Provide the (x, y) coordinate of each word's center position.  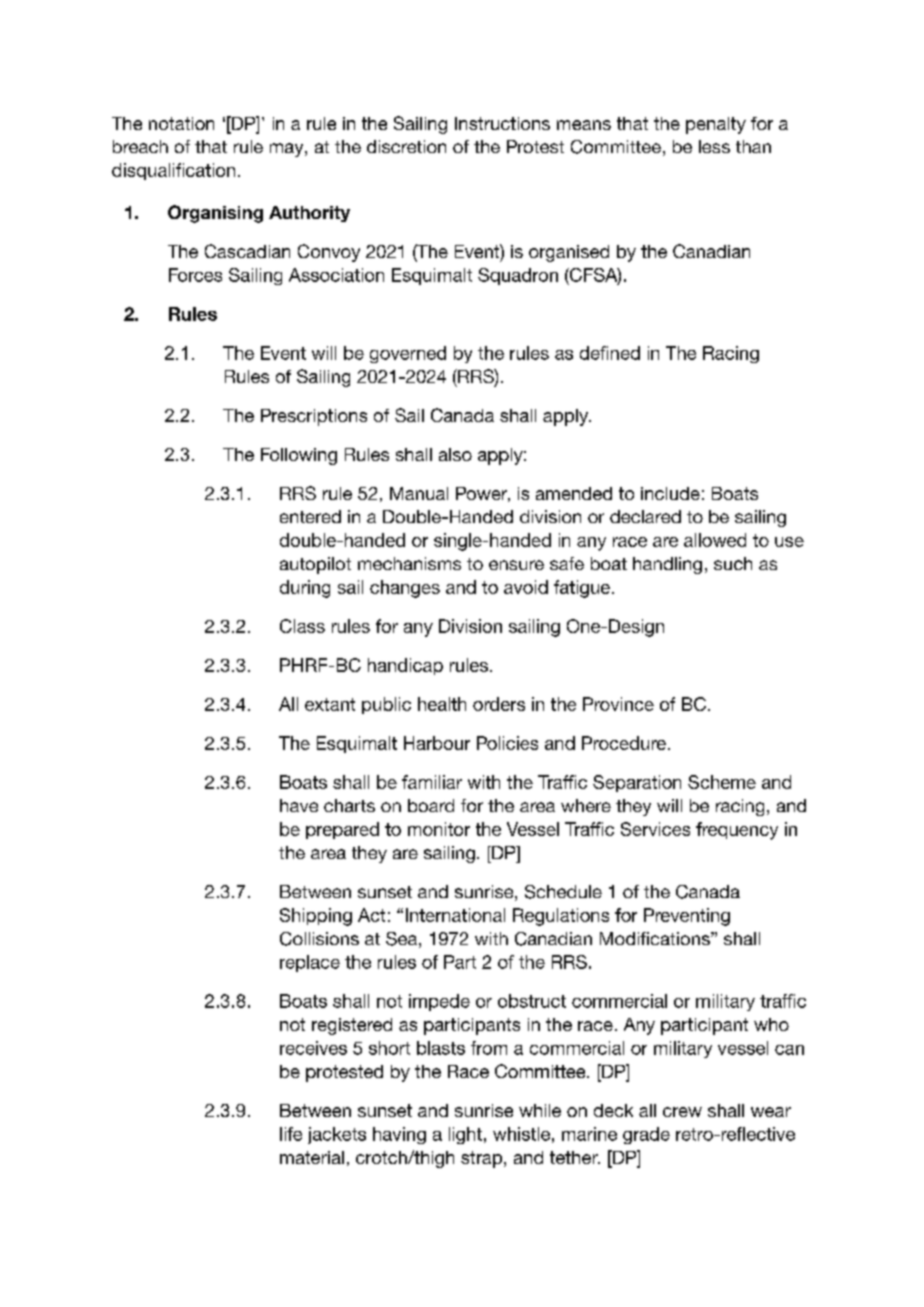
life (291, 1134)
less (714, 146)
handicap (405, 666)
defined (610, 353)
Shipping (316, 917)
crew (682, 1112)
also (455, 454)
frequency (737, 831)
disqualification (173, 171)
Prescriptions (314, 417)
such (733, 563)
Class (302, 626)
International (455, 915)
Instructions (502, 123)
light (465, 1135)
